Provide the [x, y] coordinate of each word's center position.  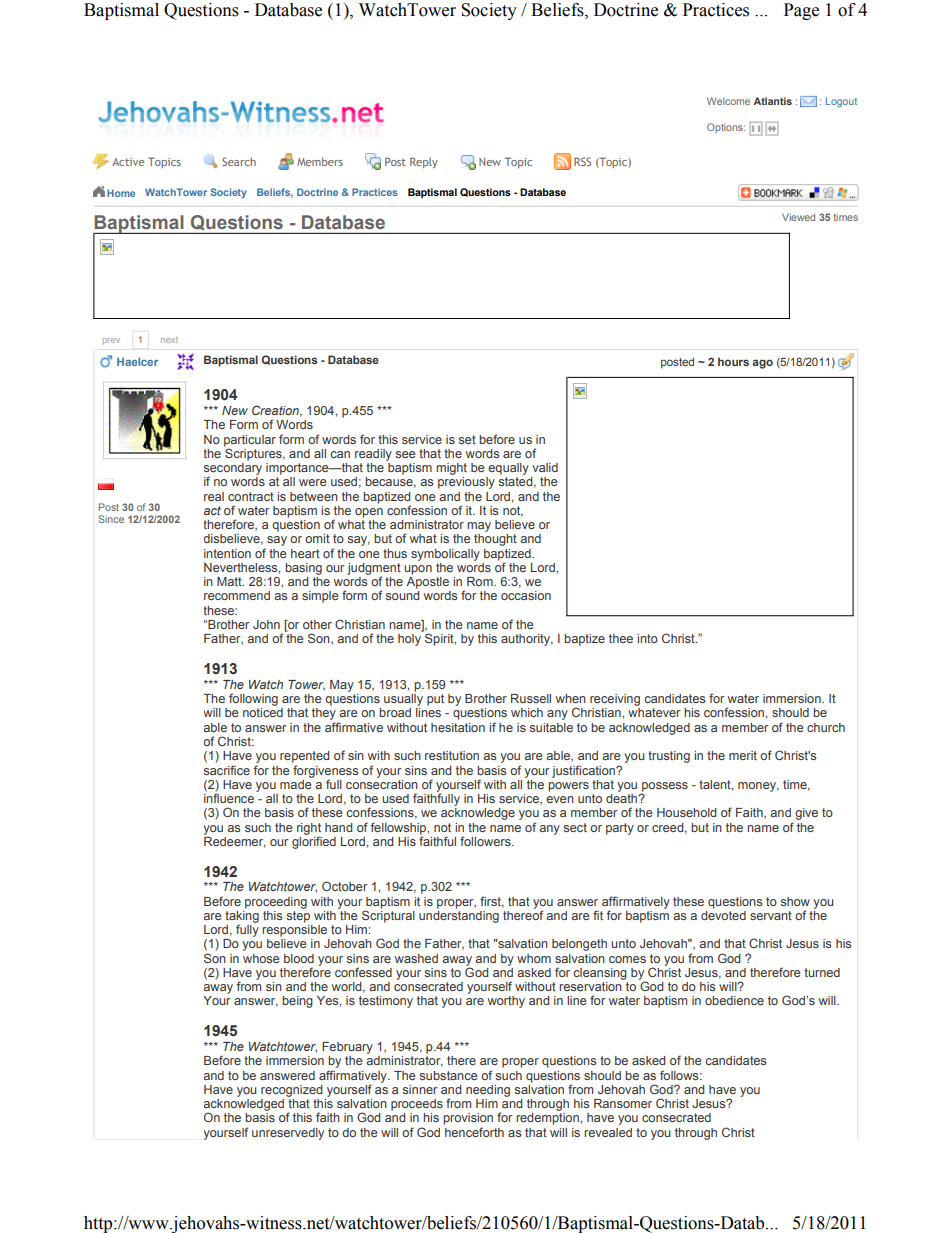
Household [687, 812]
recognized [292, 1091]
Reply [424, 162]
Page [801, 11]
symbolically [445, 555]
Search [239, 161]
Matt [230, 581]
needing [488, 1091]
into [647, 638]
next [169, 340]
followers [486, 841]
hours [733, 361]
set [467, 439]
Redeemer [235, 841]
